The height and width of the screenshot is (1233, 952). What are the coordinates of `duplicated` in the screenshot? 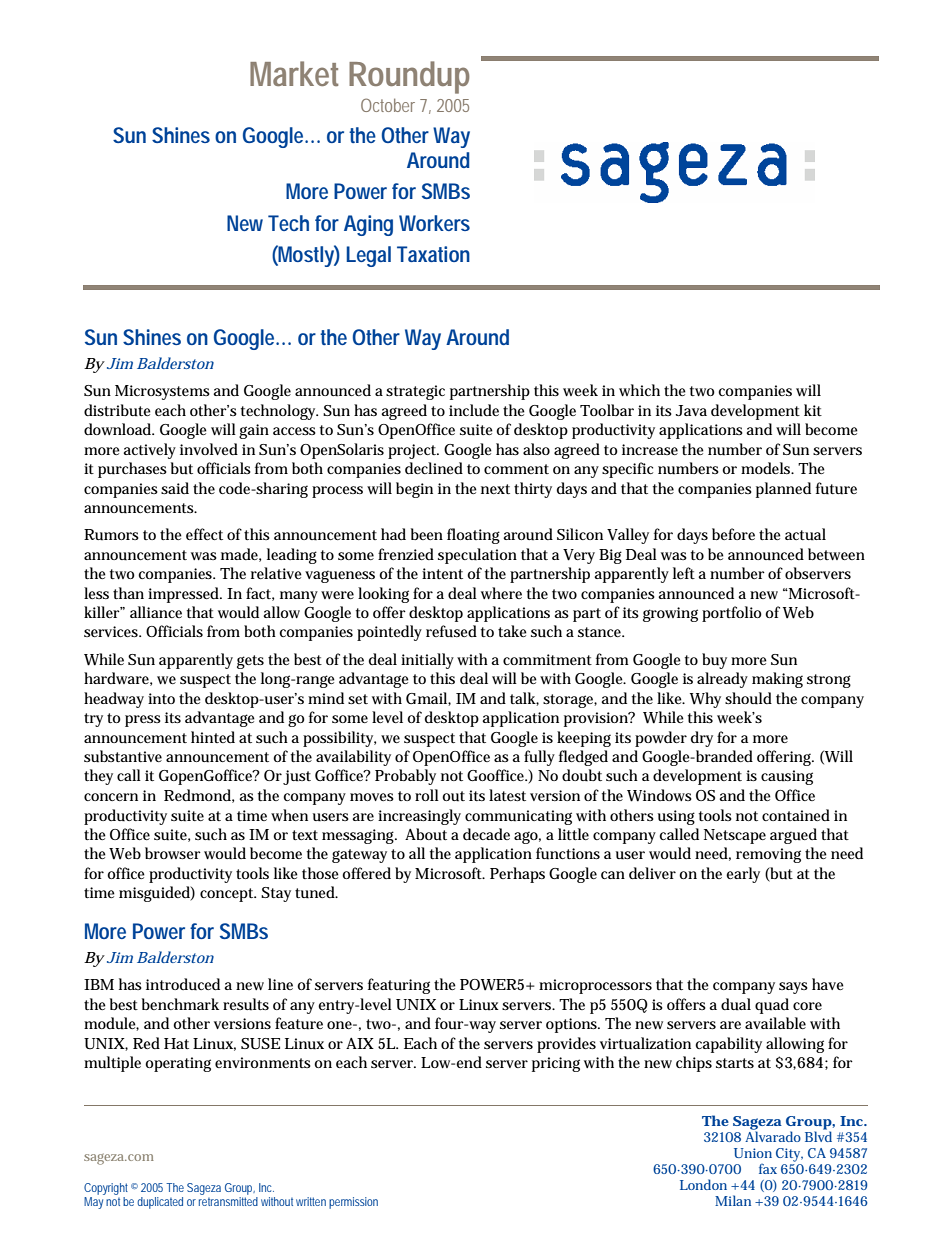 It's located at (160, 1203).
